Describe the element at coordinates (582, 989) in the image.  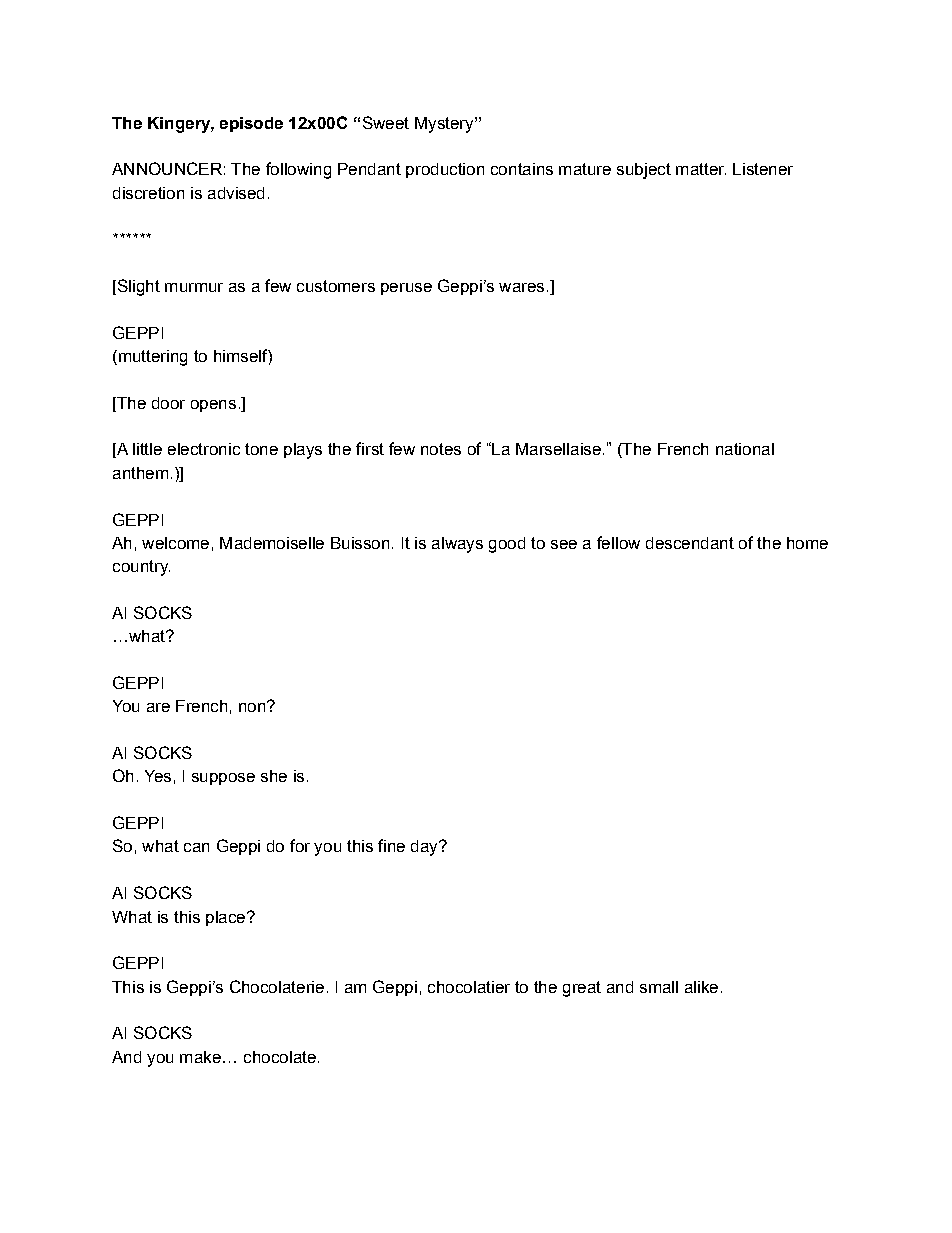
I see `great` at that location.
